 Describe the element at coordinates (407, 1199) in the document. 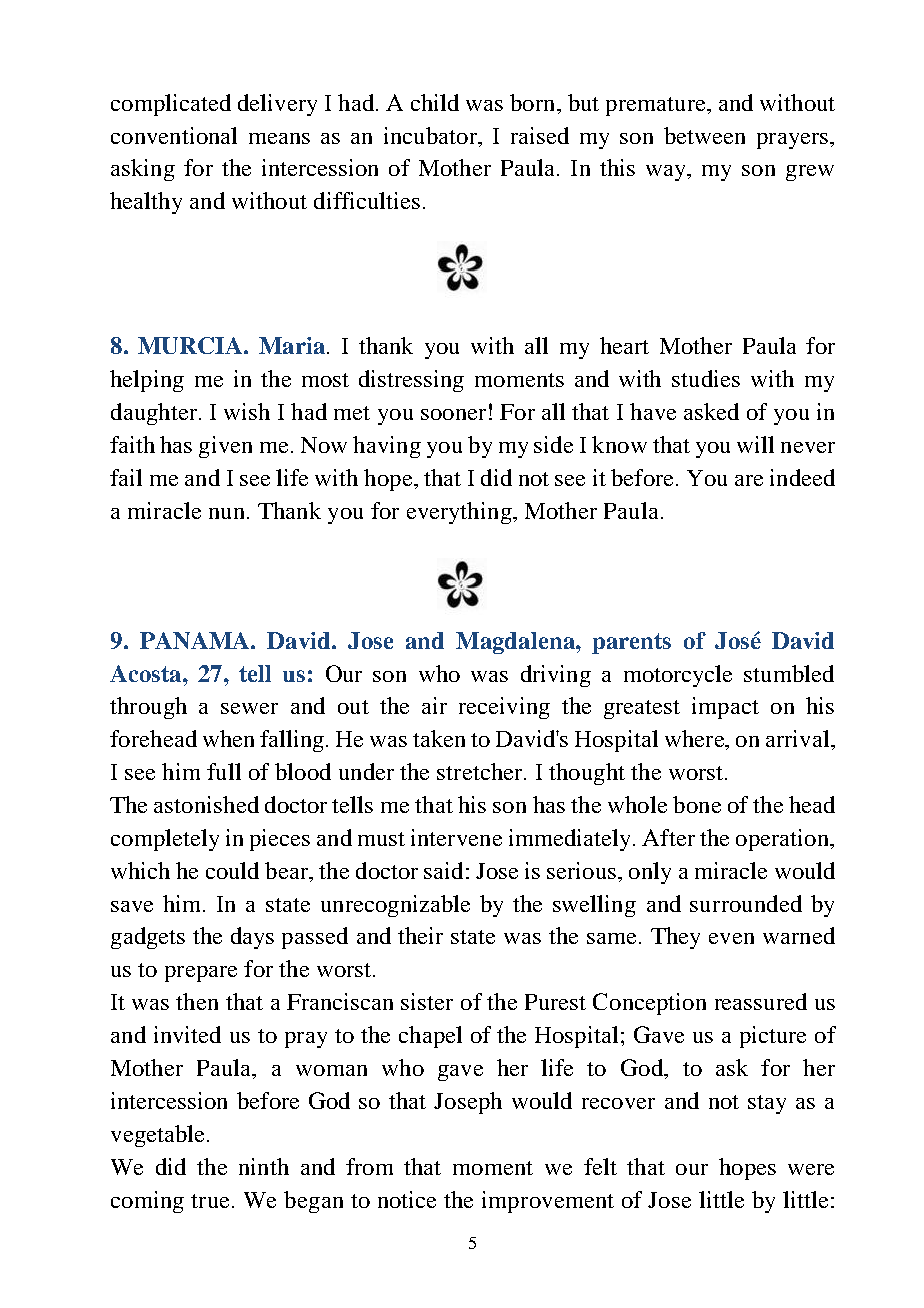

I see `notice` at that location.
